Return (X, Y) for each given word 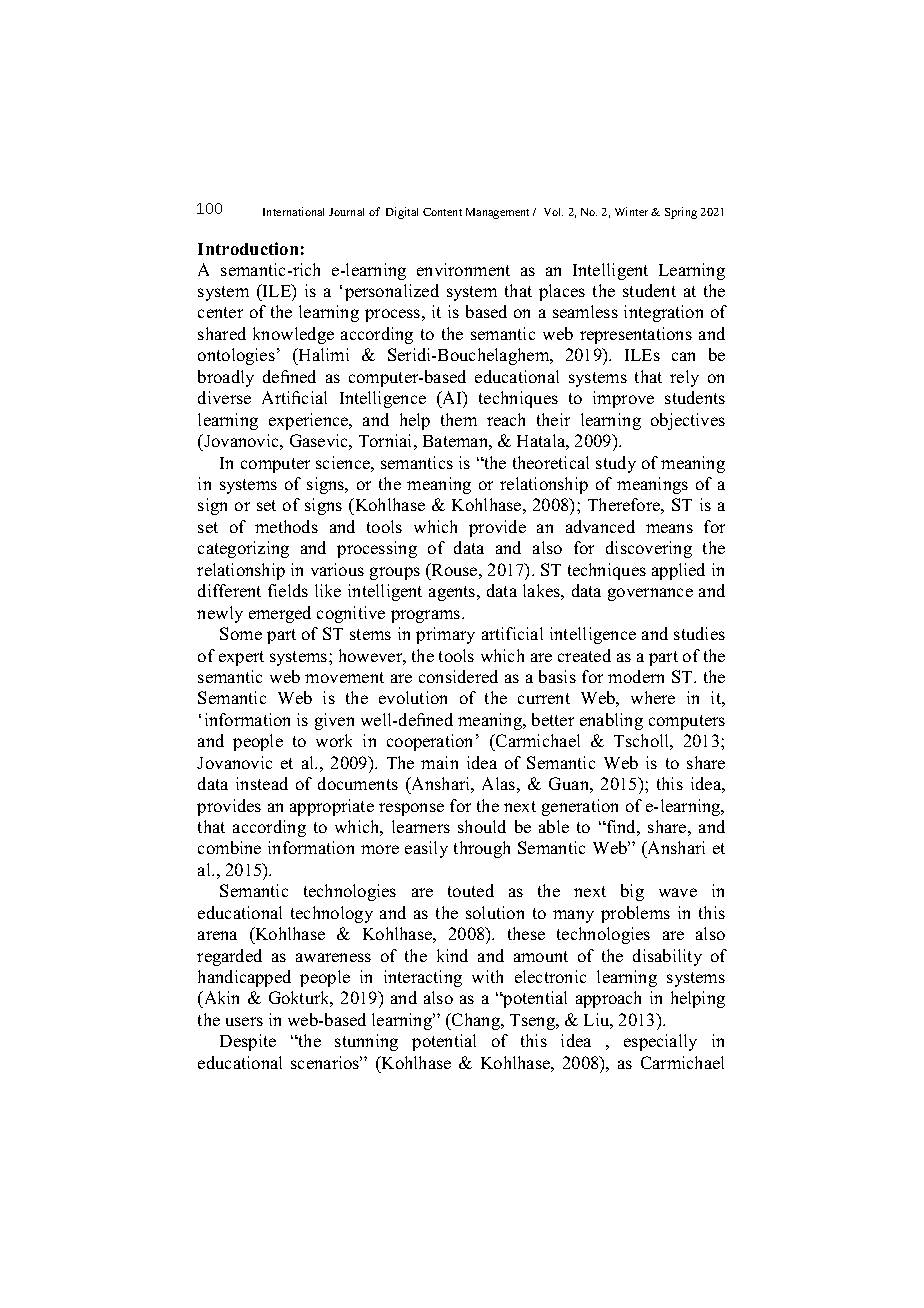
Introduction (248, 248)
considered (458, 676)
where (653, 697)
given (334, 721)
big (632, 892)
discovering (649, 549)
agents (453, 593)
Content (442, 212)
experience (310, 421)
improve (623, 399)
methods (286, 526)
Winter (631, 211)
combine (229, 847)
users (244, 1021)
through (482, 849)
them (459, 419)
